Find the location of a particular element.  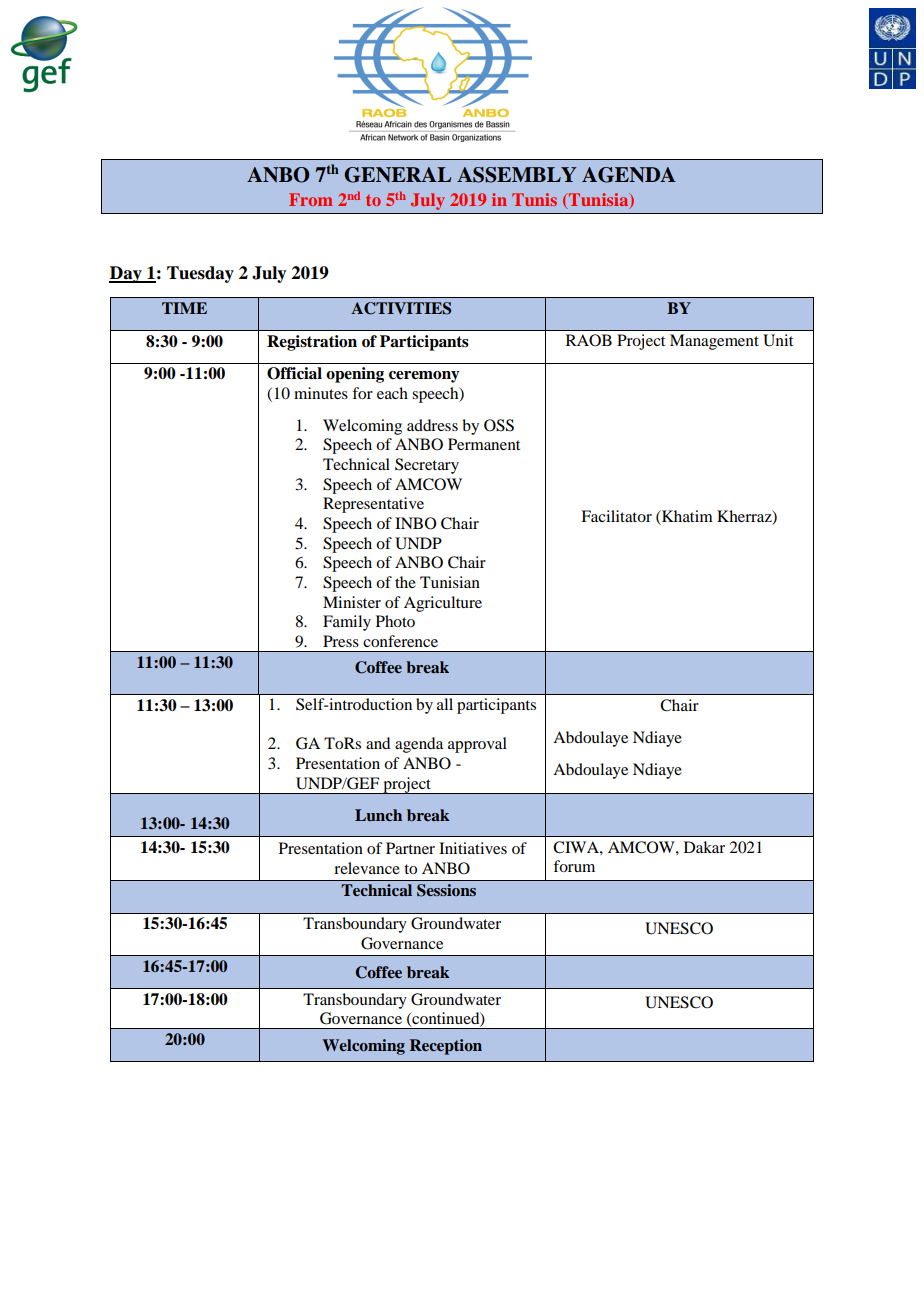

Facilitator is located at coordinates (616, 516).
